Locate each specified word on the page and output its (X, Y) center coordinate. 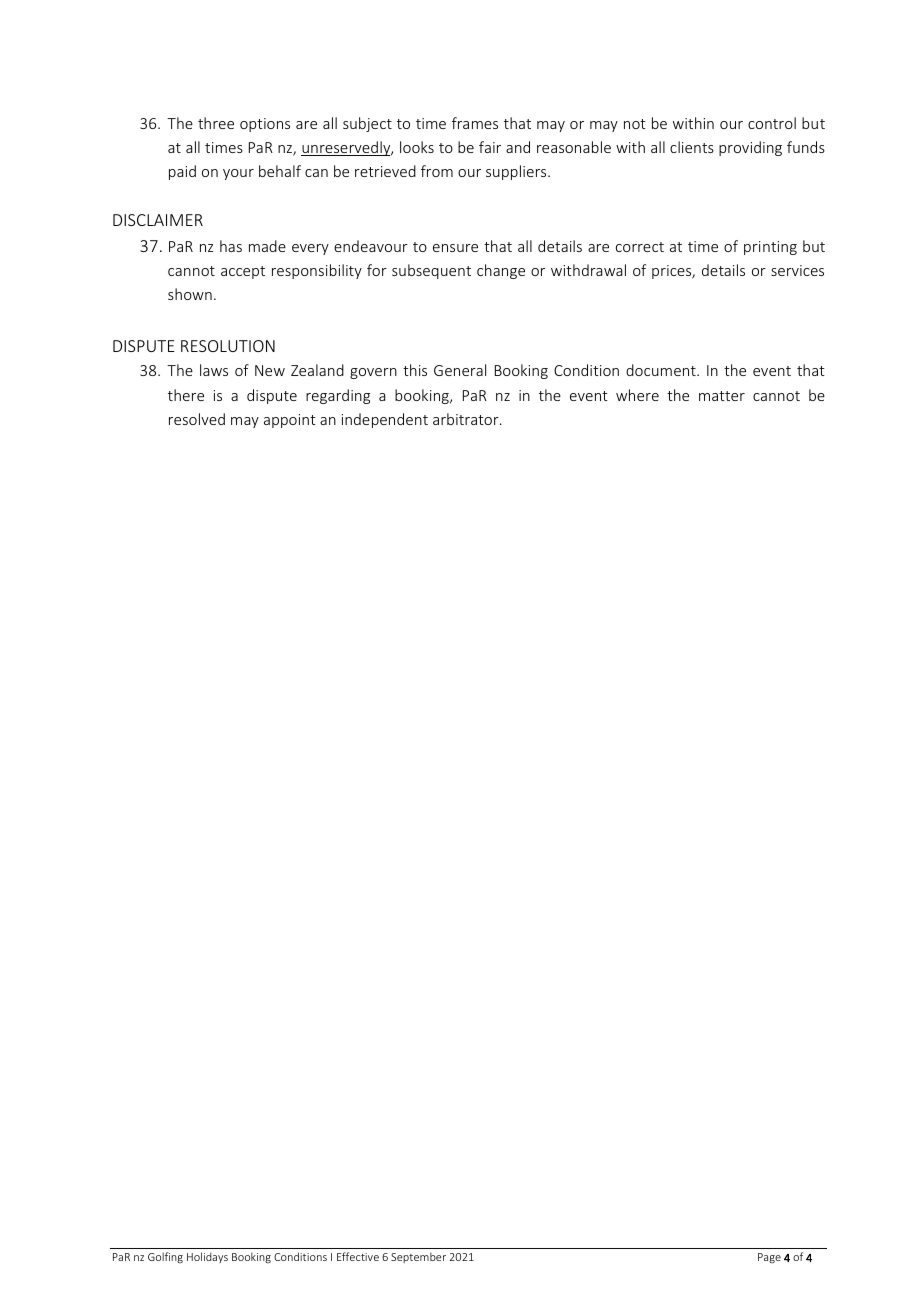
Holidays (207, 1257)
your (238, 174)
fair (490, 147)
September (418, 1257)
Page (769, 1258)
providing (750, 148)
